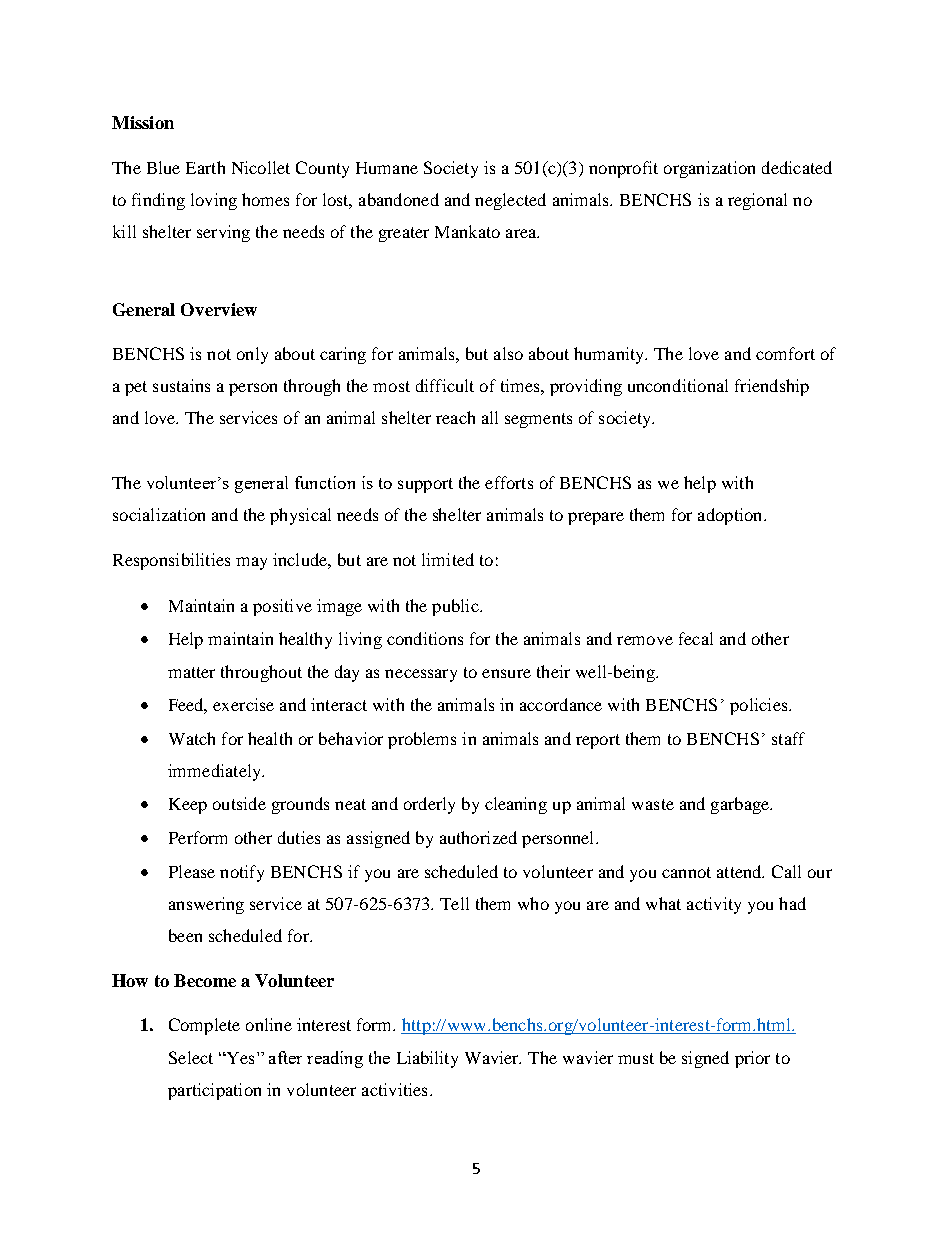 The height and width of the image is (1233, 952). What do you see at coordinates (282, 607) in the image?
I see `positive` at bounding box center [282, 607].
